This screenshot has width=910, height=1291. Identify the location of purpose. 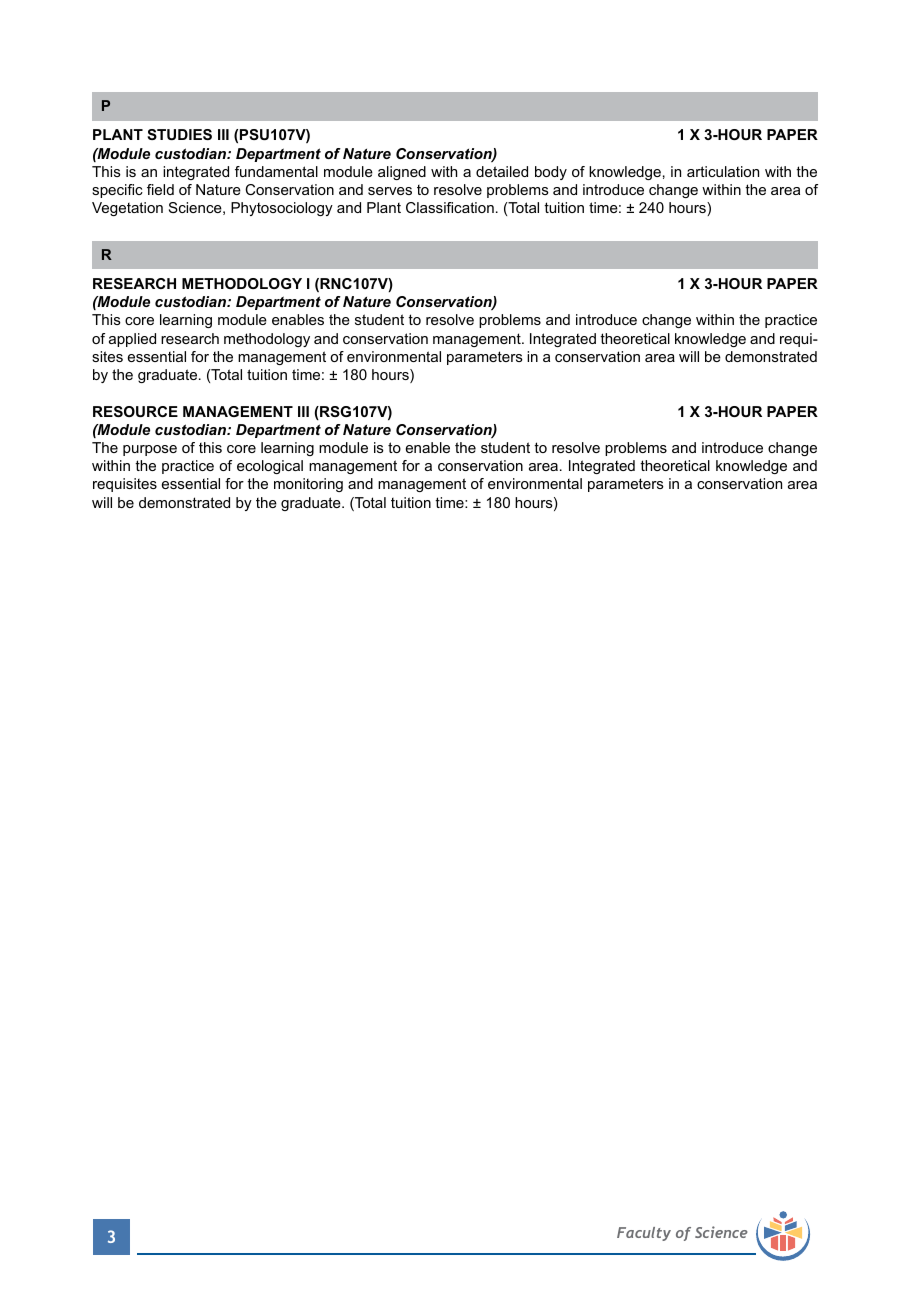
(150, 450).
